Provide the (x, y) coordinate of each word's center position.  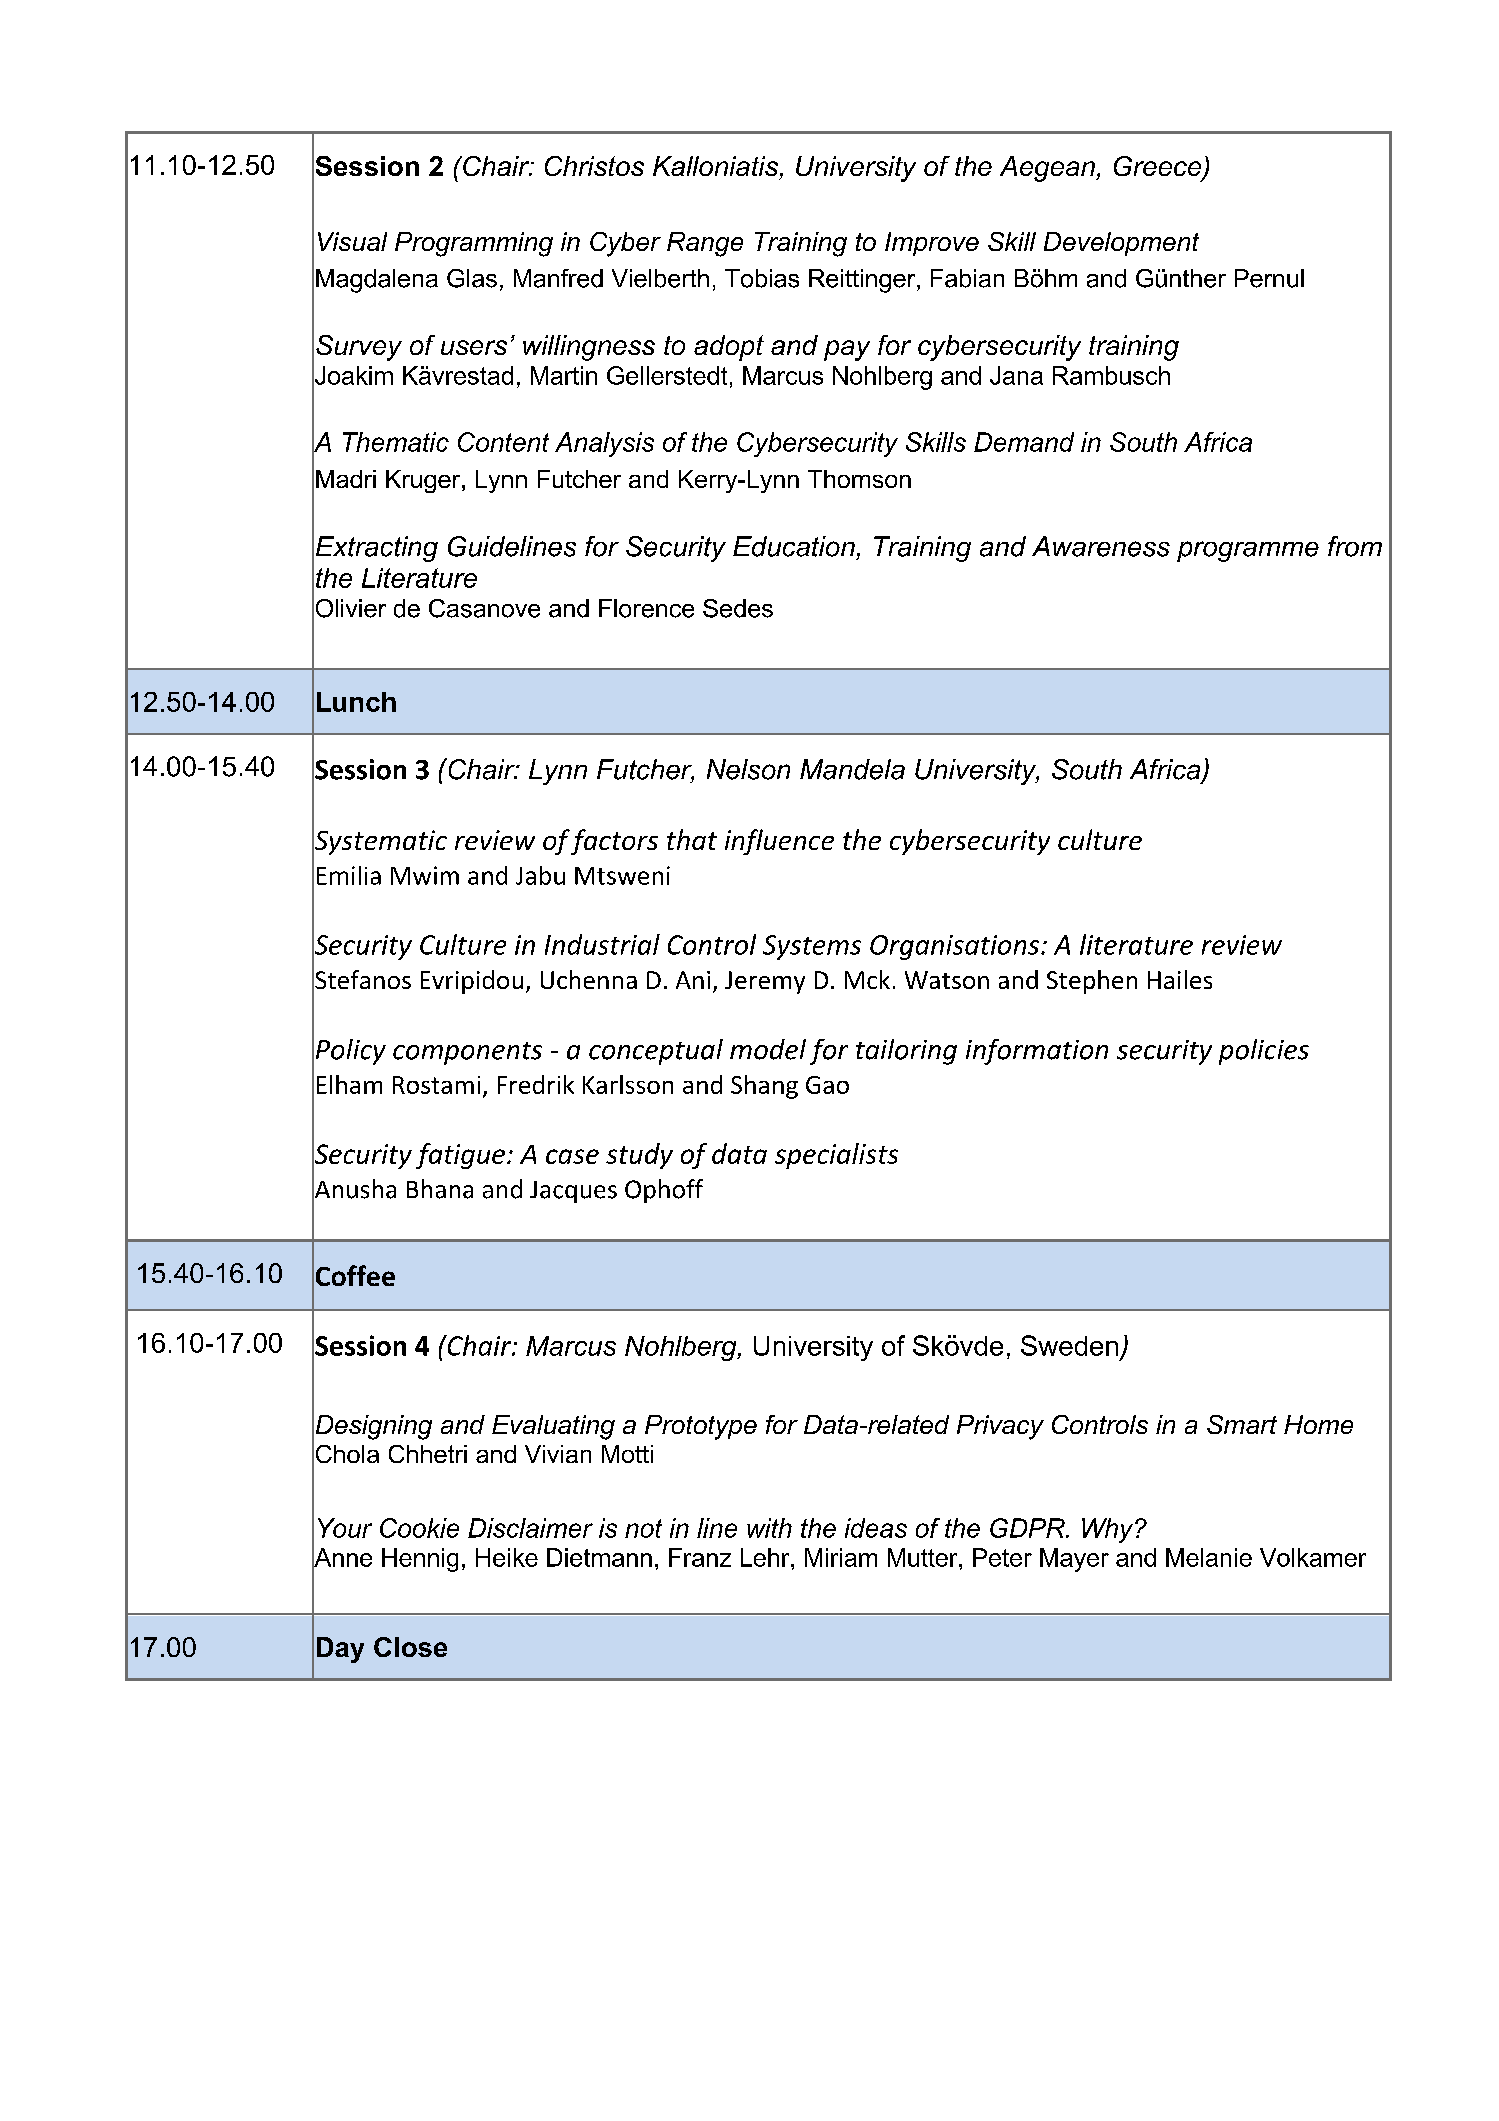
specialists (836, 1156)
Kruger (424, 481)
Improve (932, 244)
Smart (1242, 1424)
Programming (474, 244)
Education (794, 546)
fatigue (460, 1156)
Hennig (420, 1560)
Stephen (1092, 982)
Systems (812, 947)
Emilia (349, 875)
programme (1248, 551)
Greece (1159, 167)
